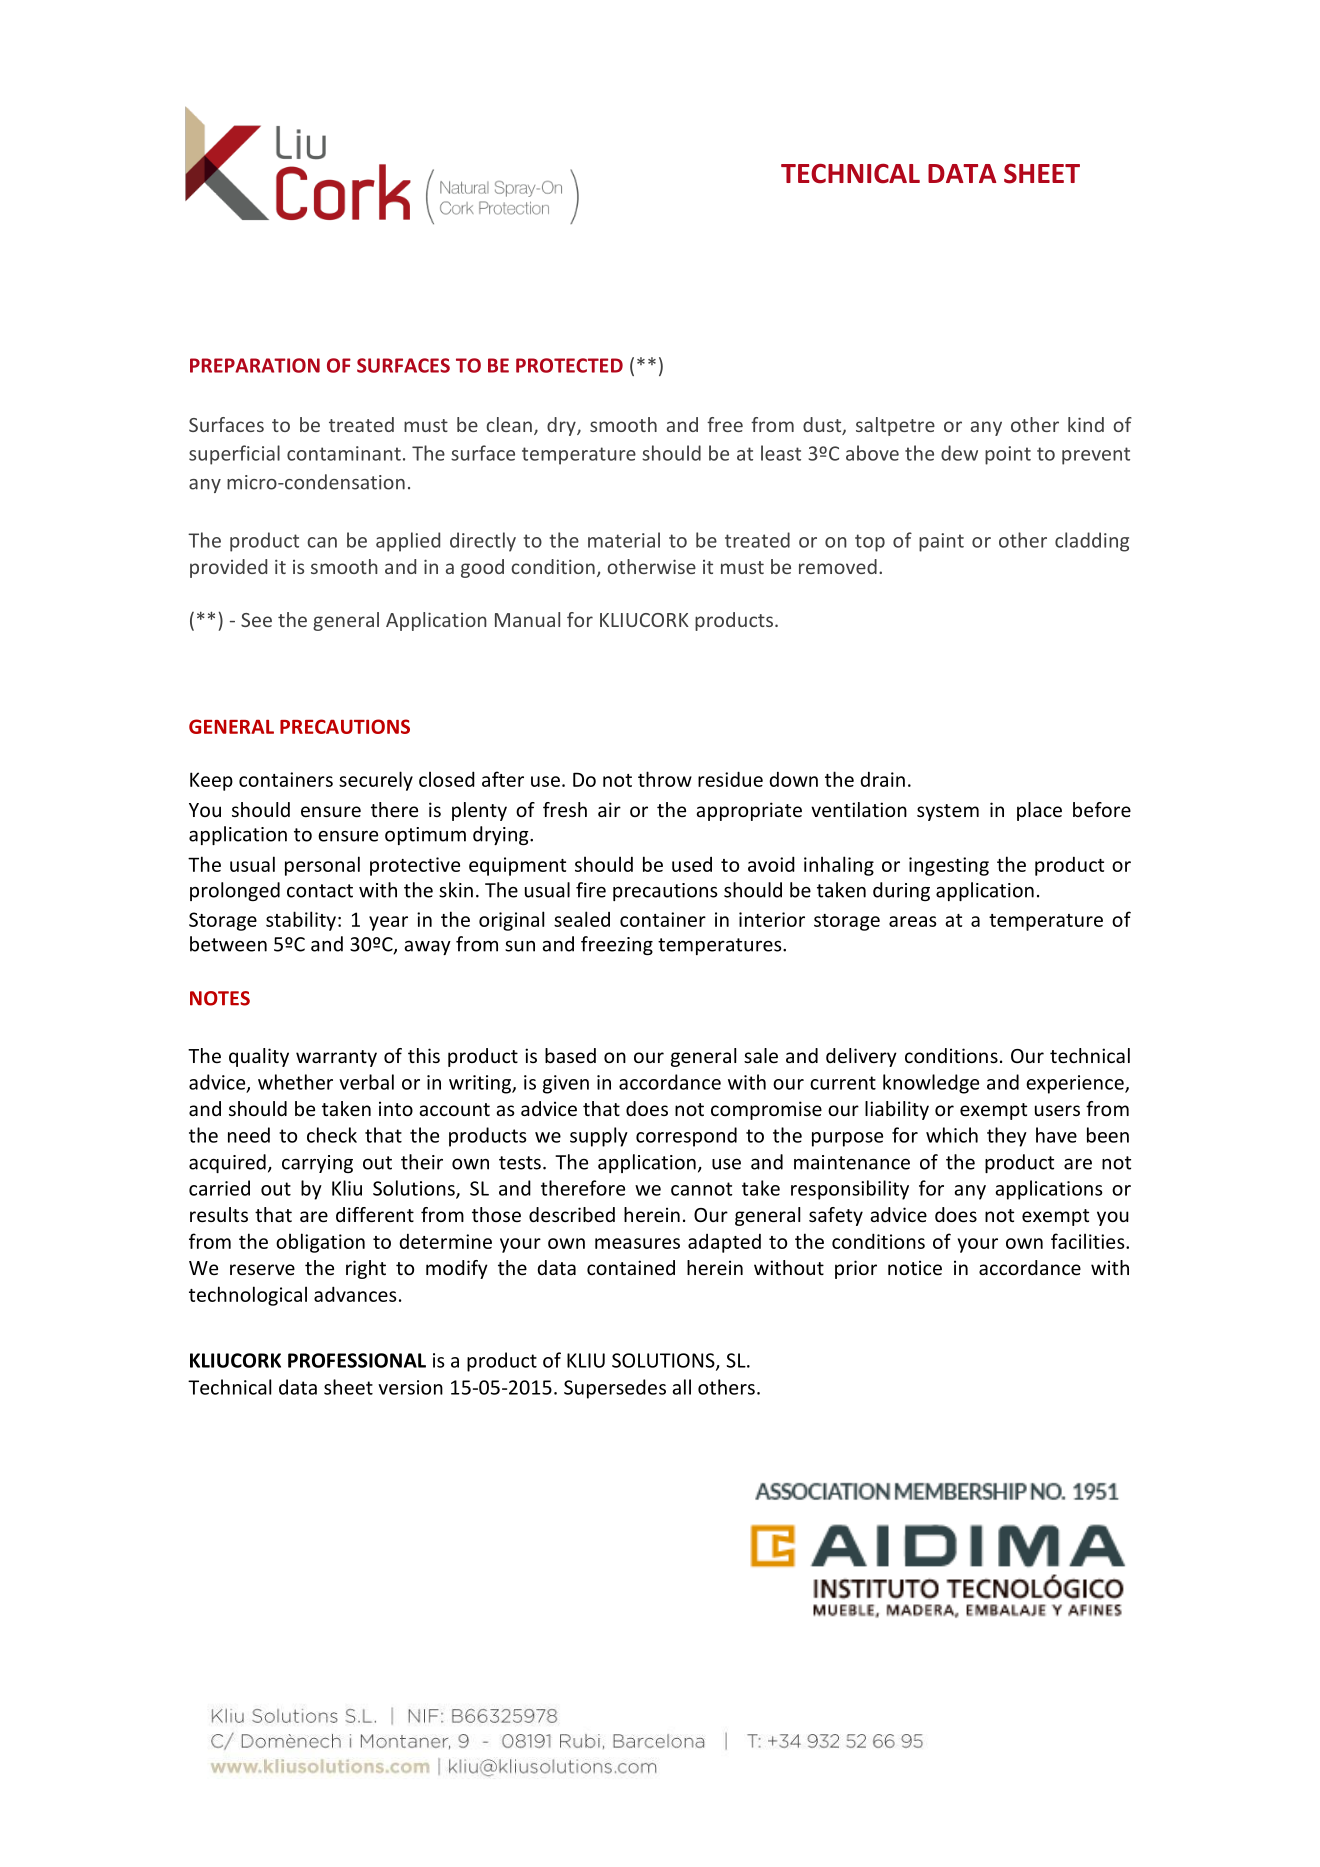 The height and width of the screenshot is (1867, 1320). What do you see at coordinates (255, 365) in the screenshot?
I see `PREPARATION` at bounding box center [255, 365].
